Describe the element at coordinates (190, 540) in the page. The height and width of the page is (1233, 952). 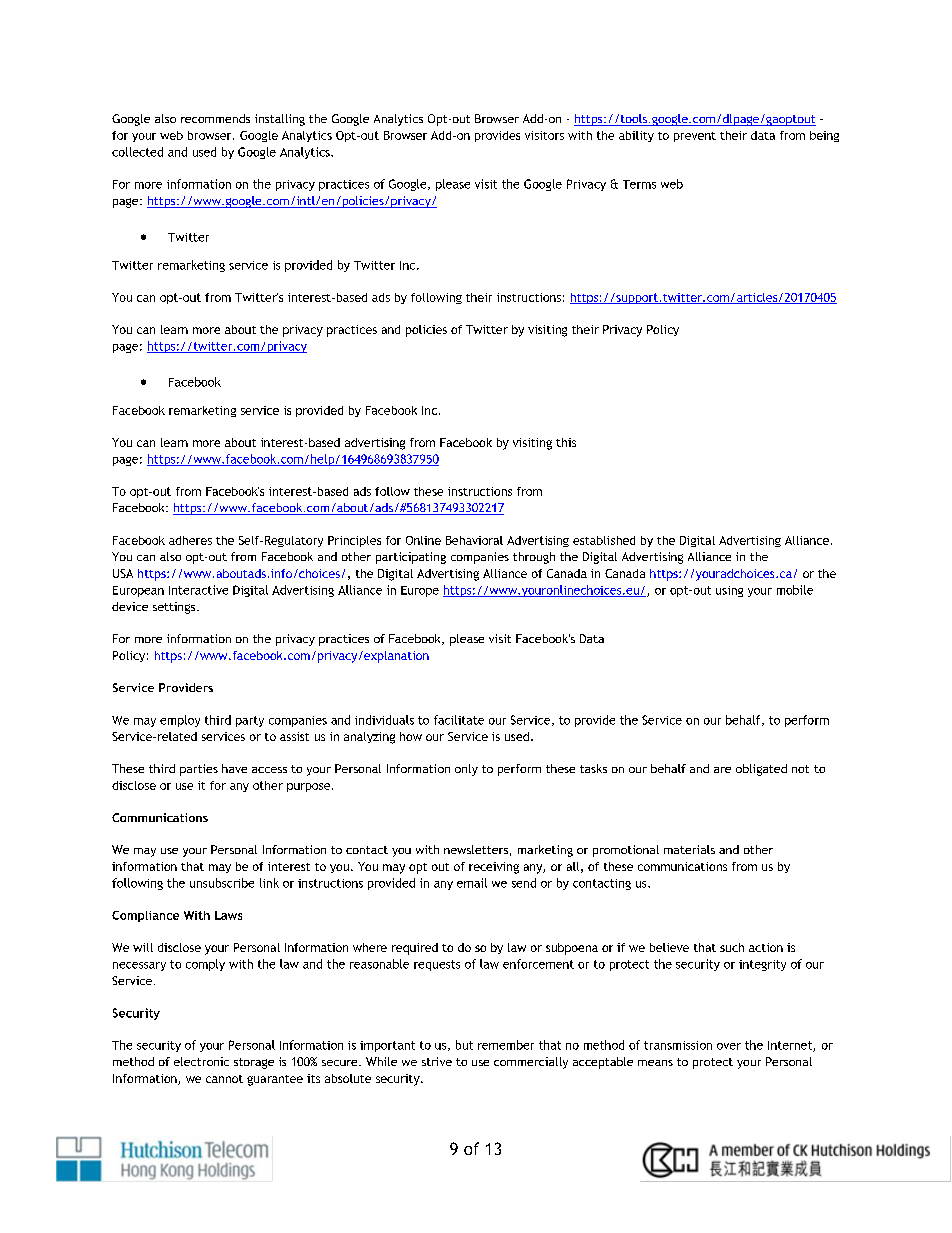
I see `adheres` at that location.
